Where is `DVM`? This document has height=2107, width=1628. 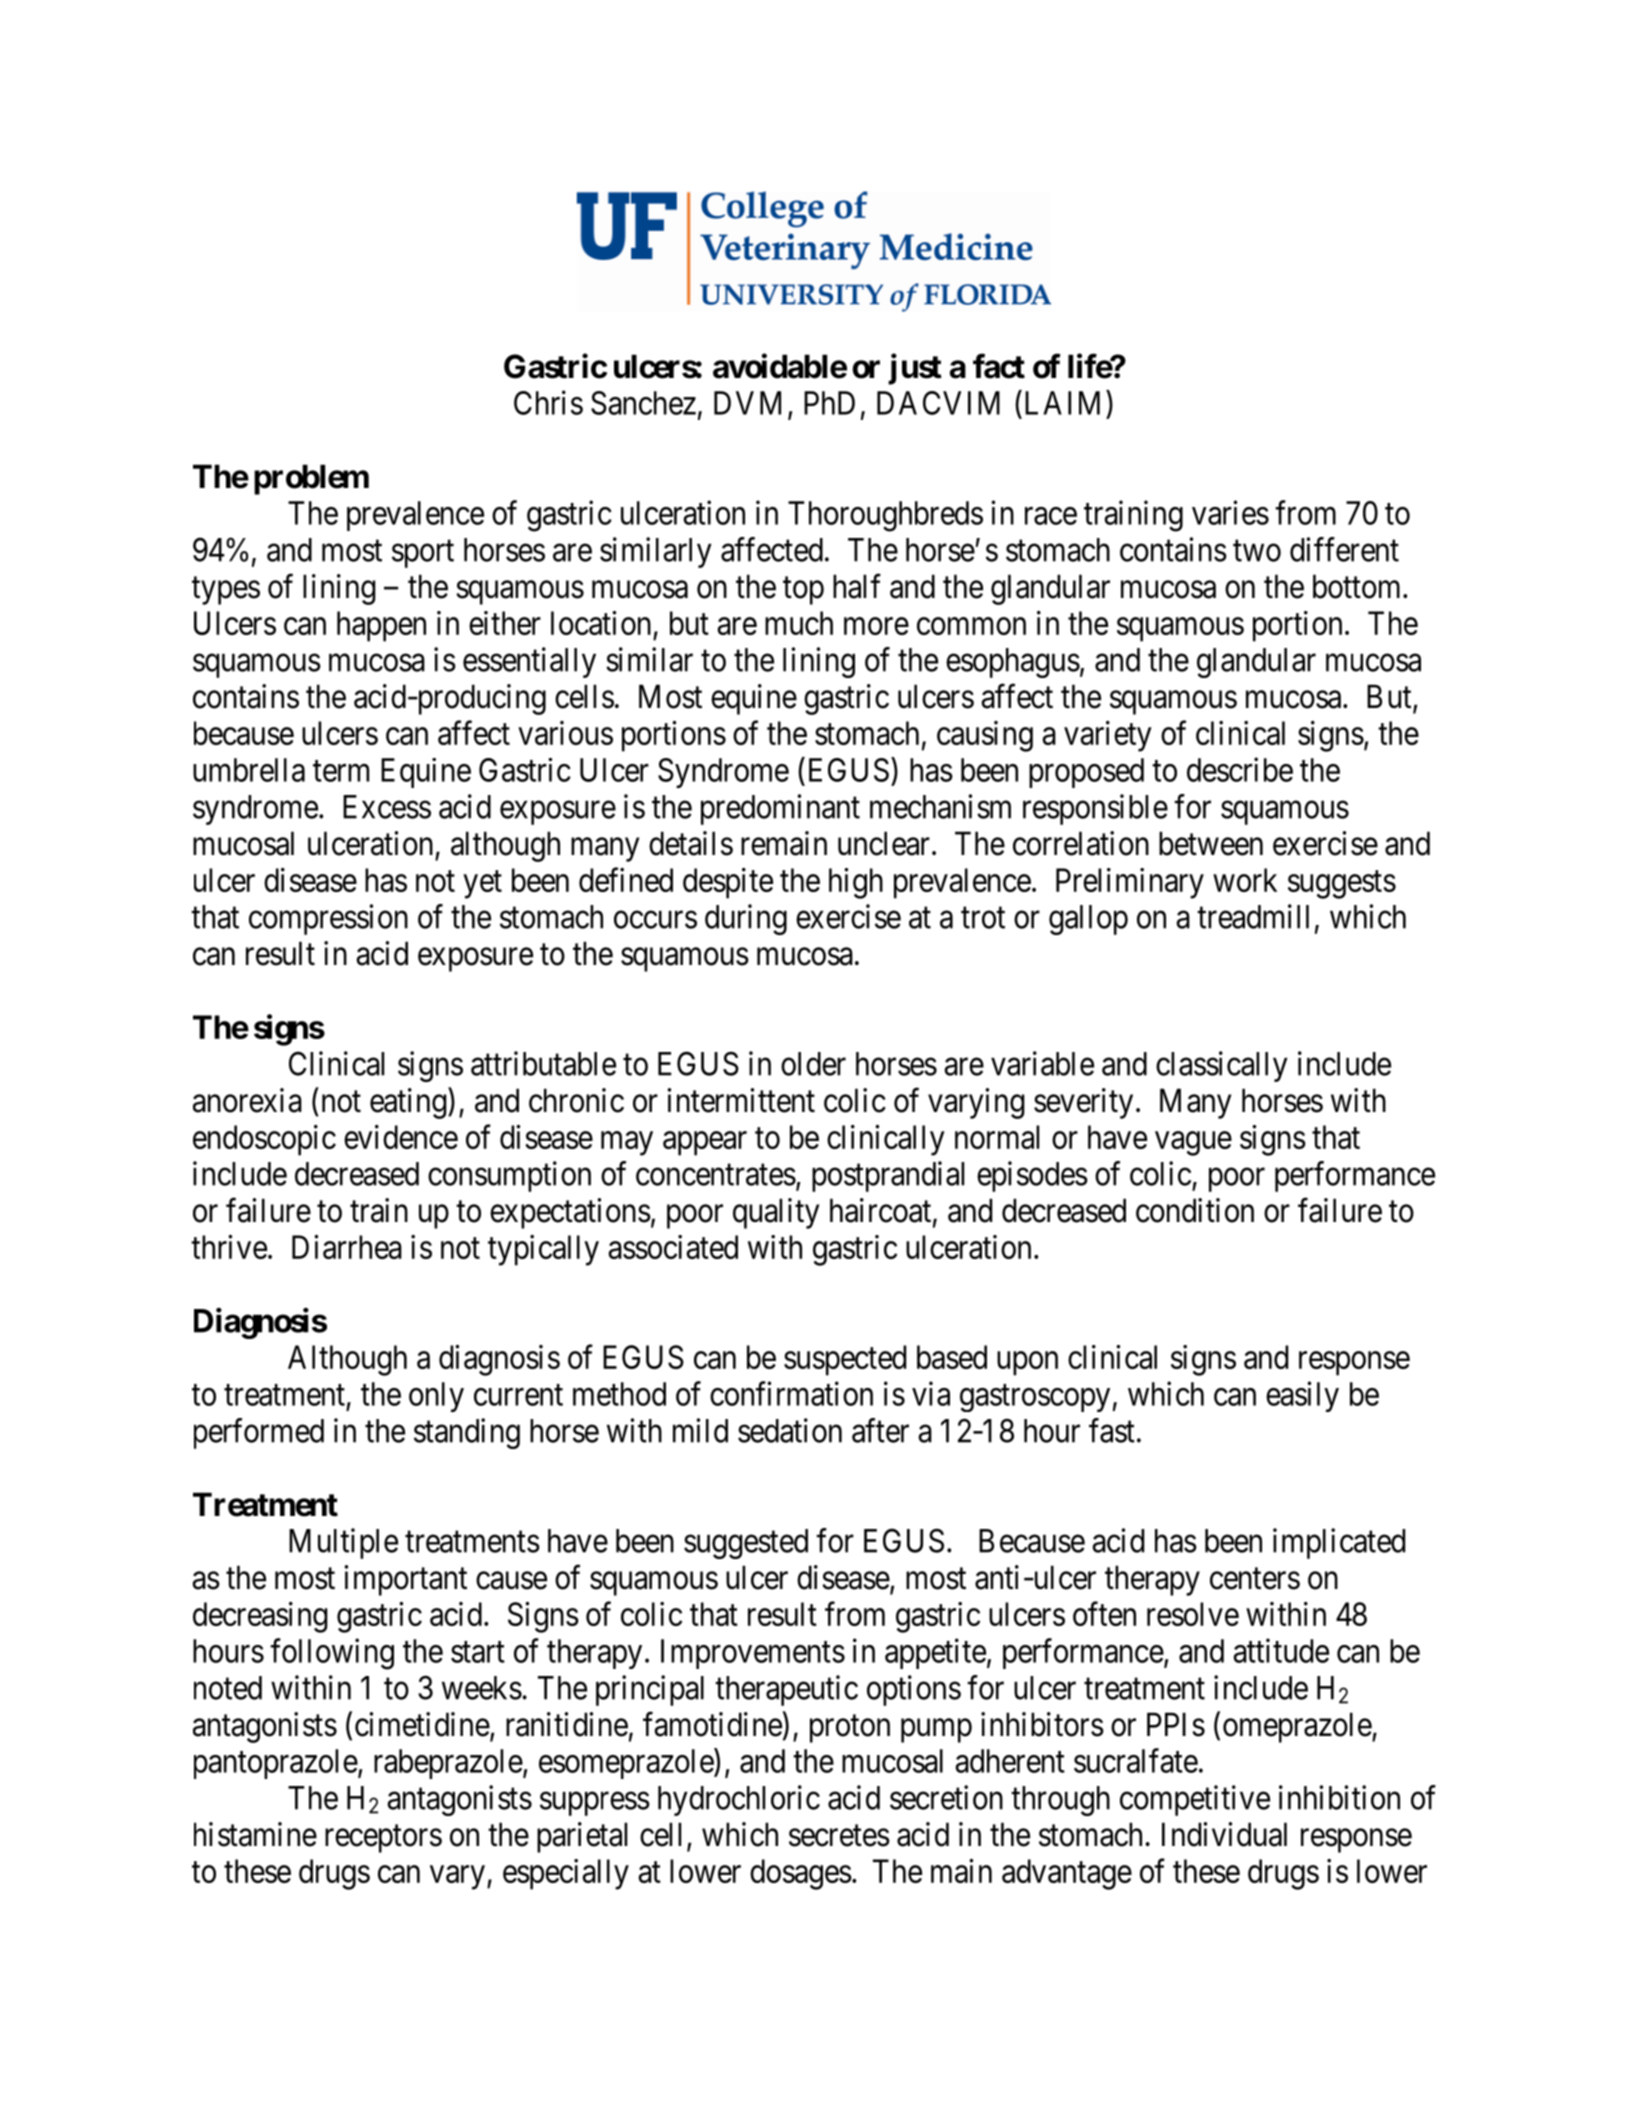 DVM is located at coordinates (747, 403).
